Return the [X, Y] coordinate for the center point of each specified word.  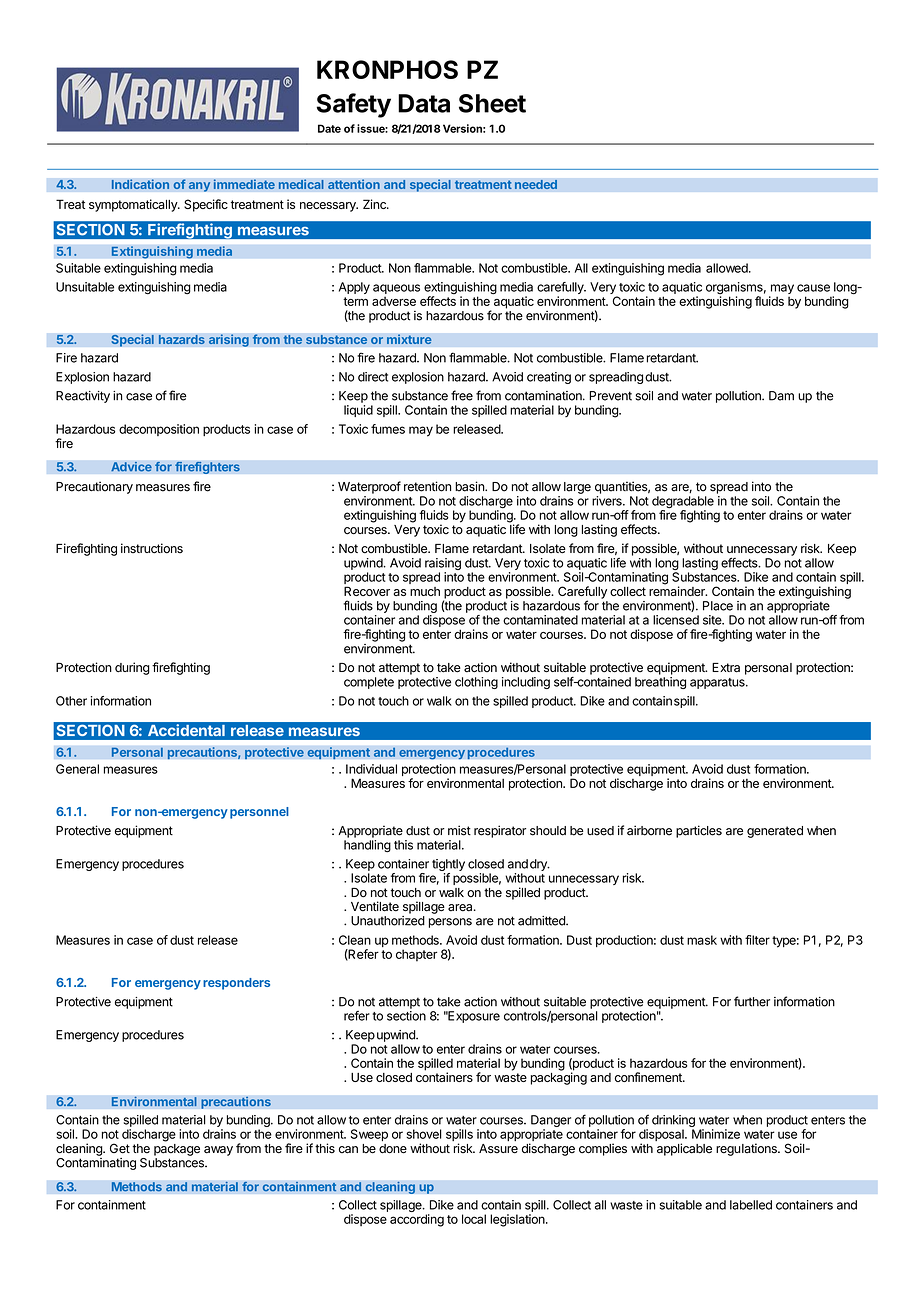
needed [535, 184]
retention [427, 486]
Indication [140, 184]
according [417, 1220]
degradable [683, 503]
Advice [131, 466]
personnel [259, 813]
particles [699, 831]
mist [459, 830]
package [177, 1150]
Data [424, 103]
